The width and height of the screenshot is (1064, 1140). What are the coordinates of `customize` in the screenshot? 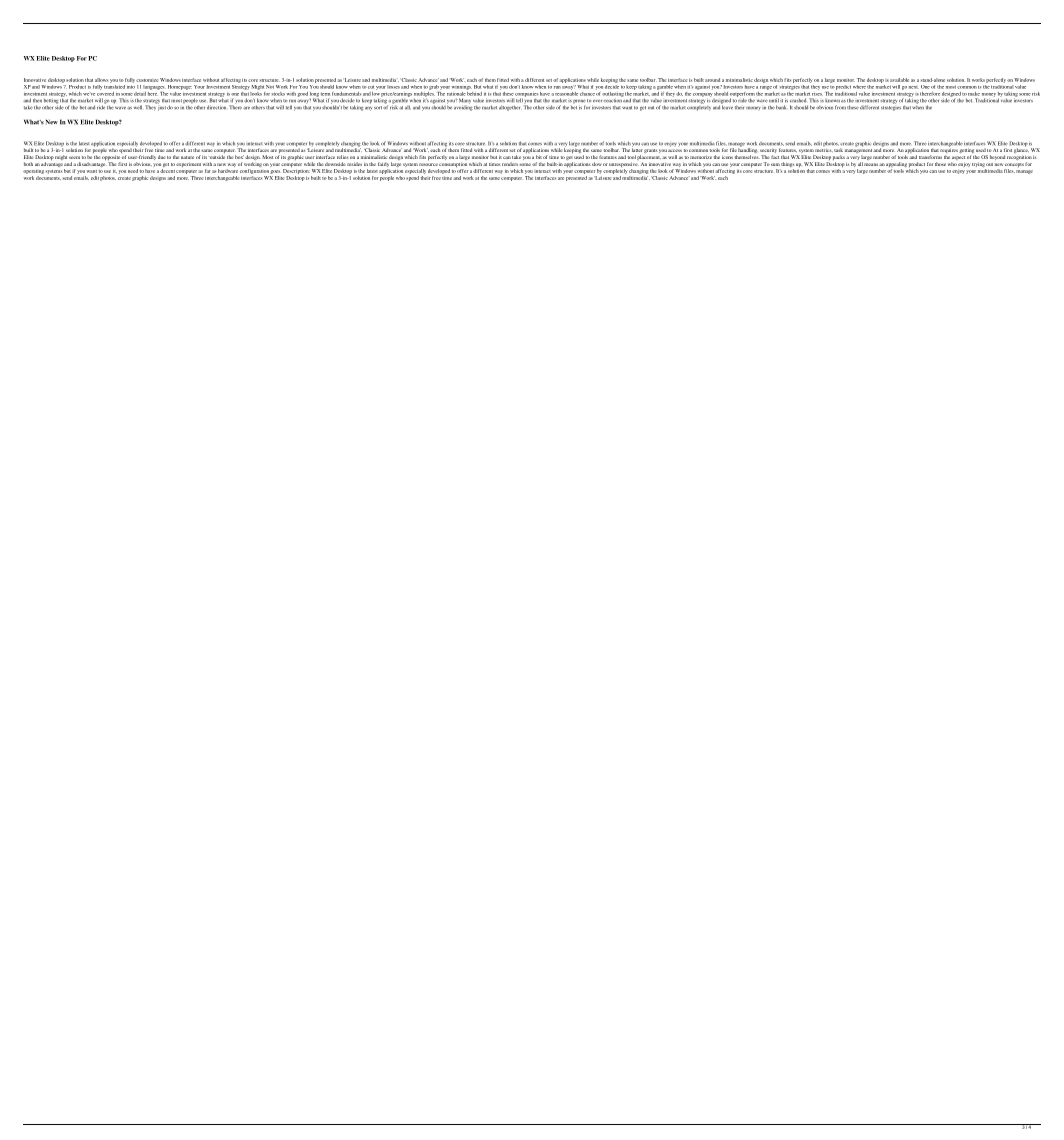 It's located at (147, 80).
